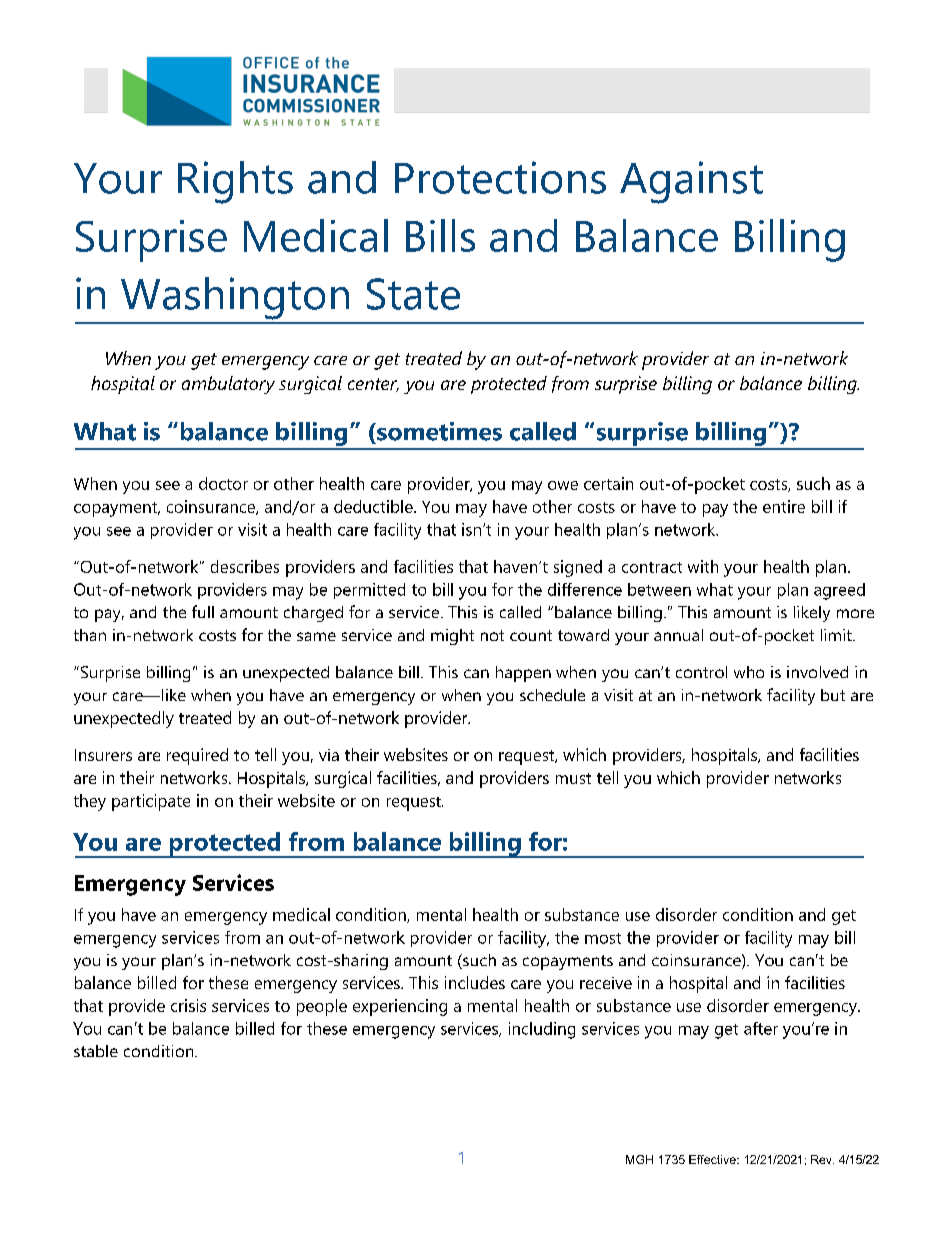 The width and height of the screenshot is (952, 1233). Describe the element at coordinates (691, 182) in the screenshot. I see `Against` at that location.
